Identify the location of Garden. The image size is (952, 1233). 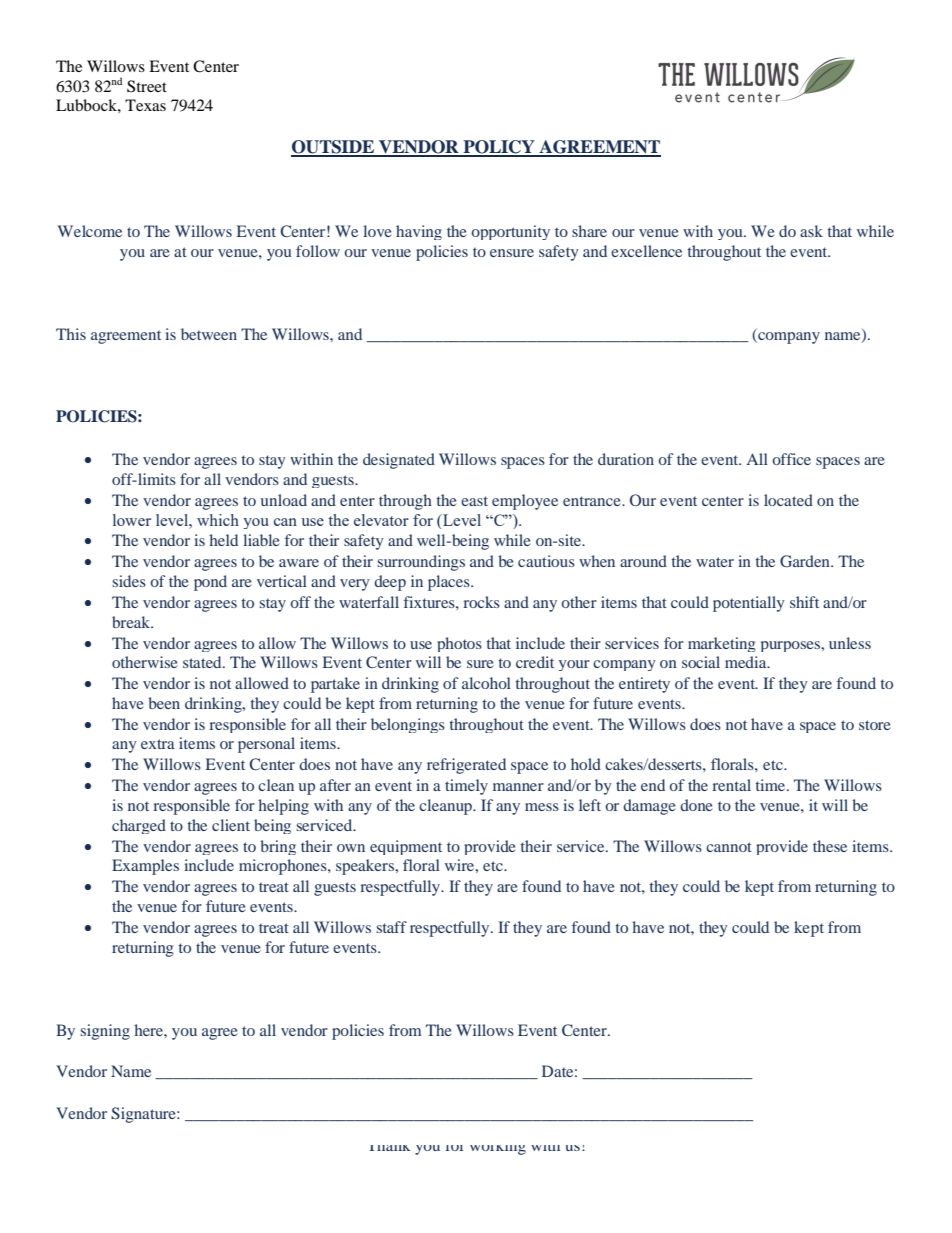
(806, 561).
